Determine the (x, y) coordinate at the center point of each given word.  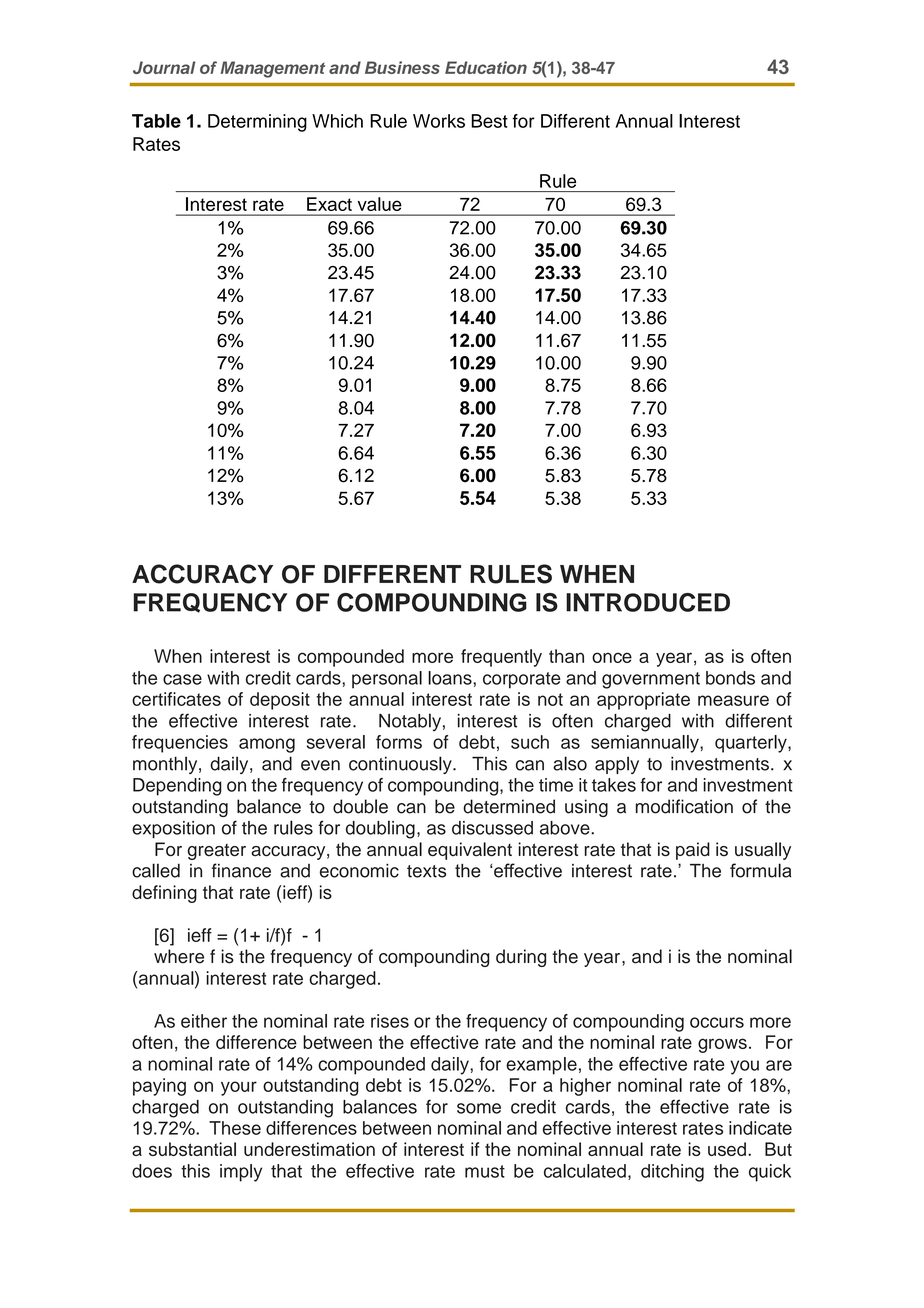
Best (489, 121)
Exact (329, 204)
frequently (501, 658)
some (479, 1108)
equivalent (470, 851)
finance (241, 870)
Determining (257, 123)
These (235, 1128)
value (380, 204)
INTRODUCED (648, 602)
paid (693, 851)
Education (486, 67)
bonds (730, 678)
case (182, 679)
